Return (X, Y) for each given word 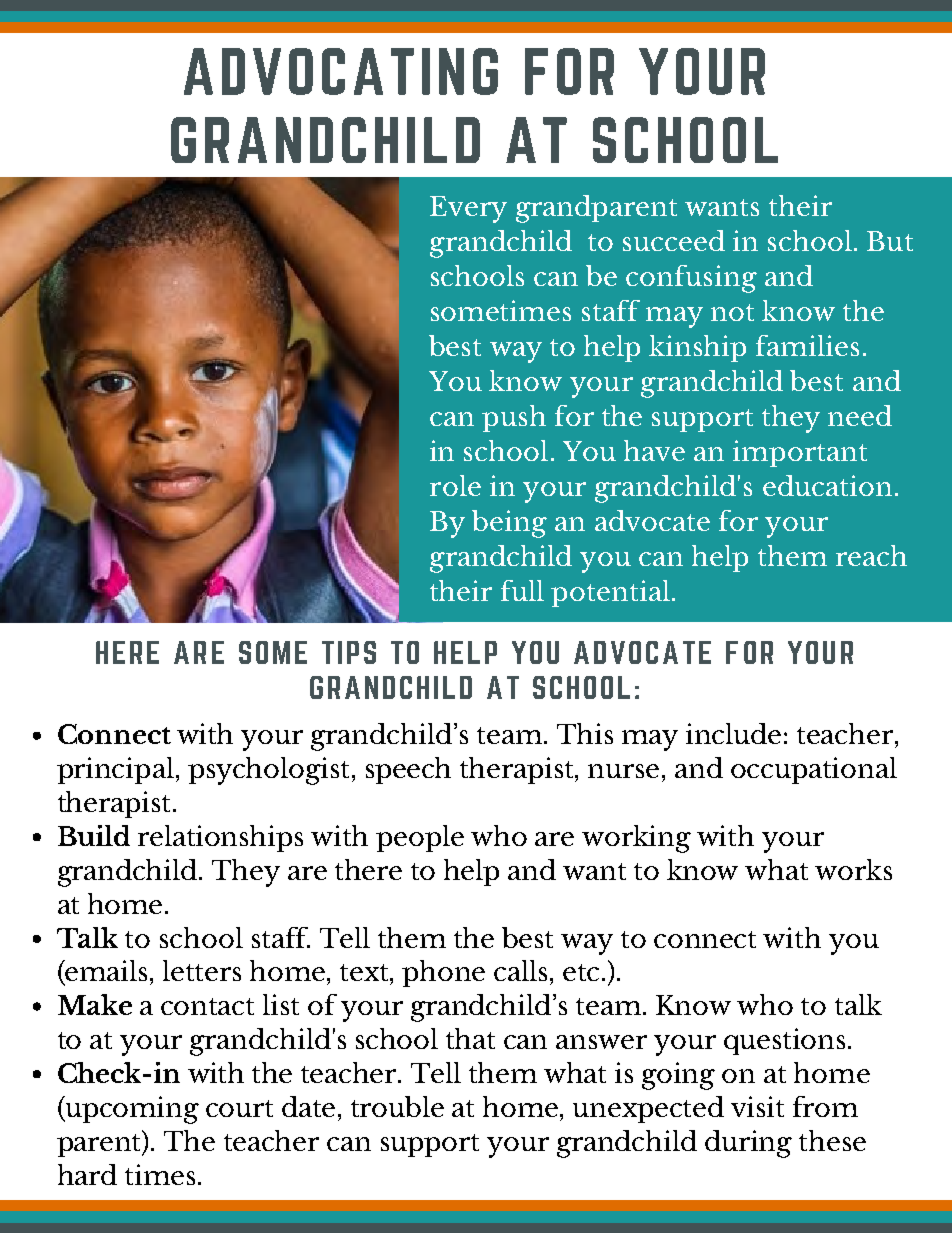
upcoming (131, 1110)
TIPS (349, 652)
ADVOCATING (341, 71)
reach (871, 555)
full (522, 590)
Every (468, 209)
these (832, 1140)
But (890, 241)
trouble (397, 1106)
